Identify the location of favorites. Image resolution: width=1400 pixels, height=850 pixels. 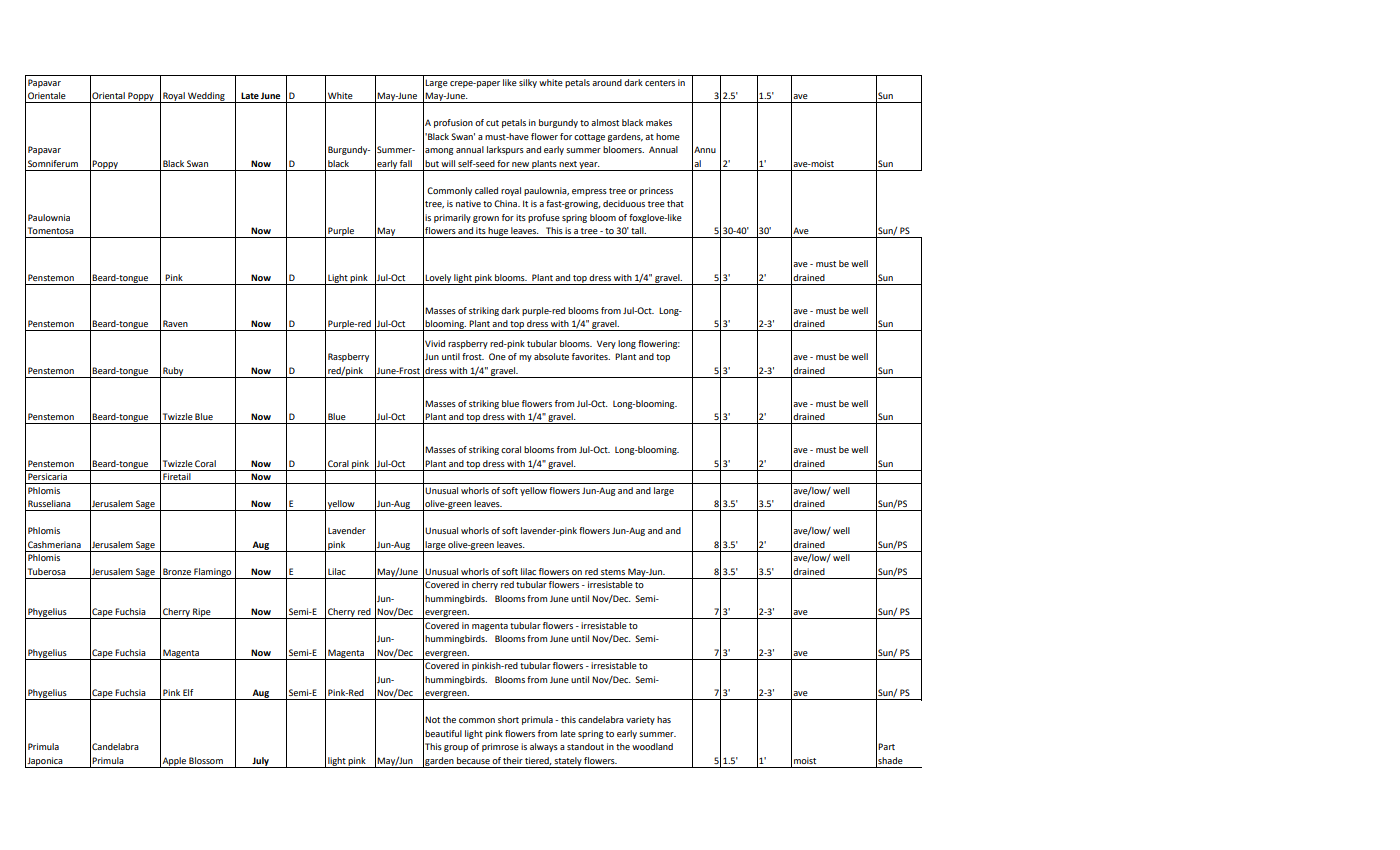
(591, 356).
